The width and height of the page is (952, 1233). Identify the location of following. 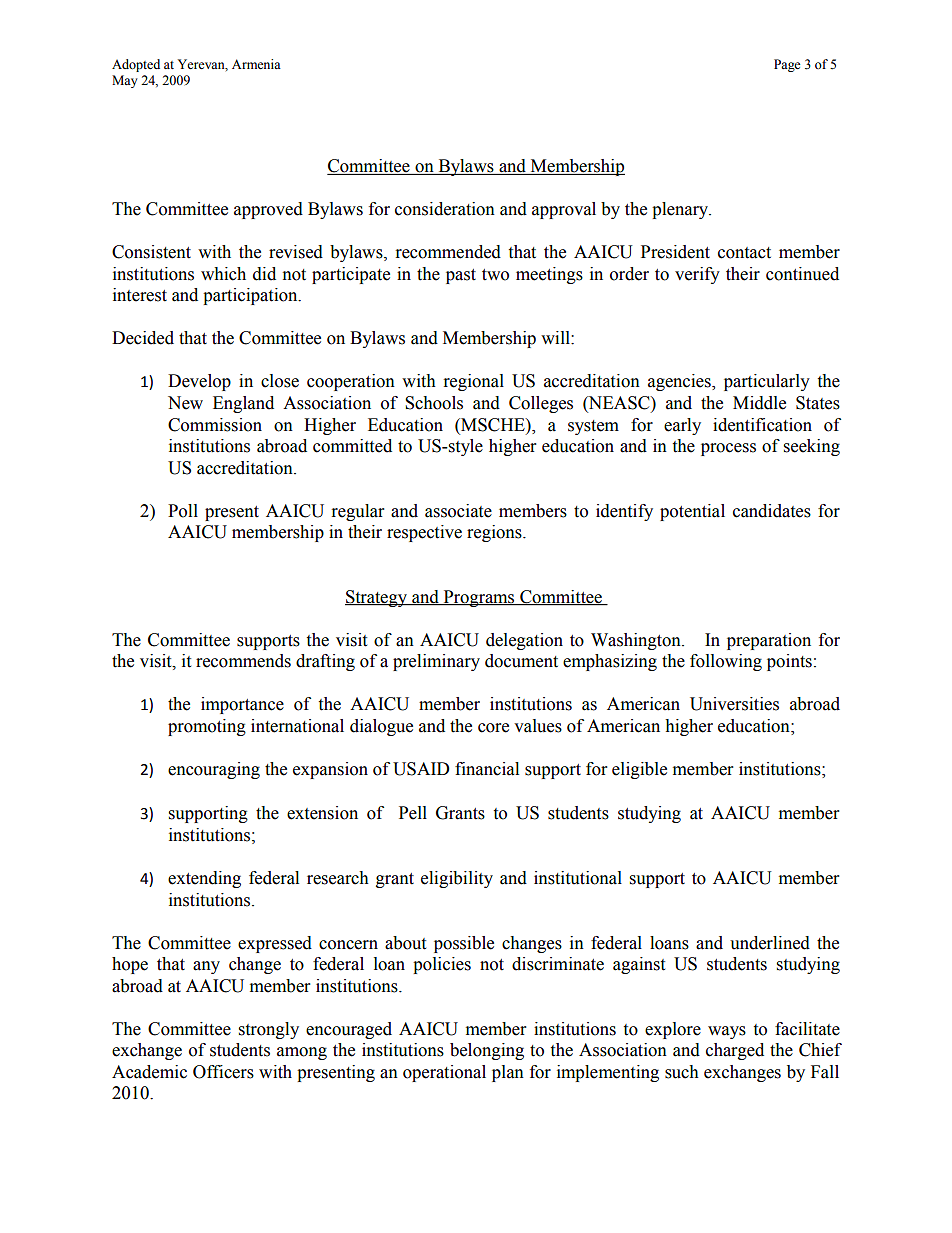
(726, 662).
